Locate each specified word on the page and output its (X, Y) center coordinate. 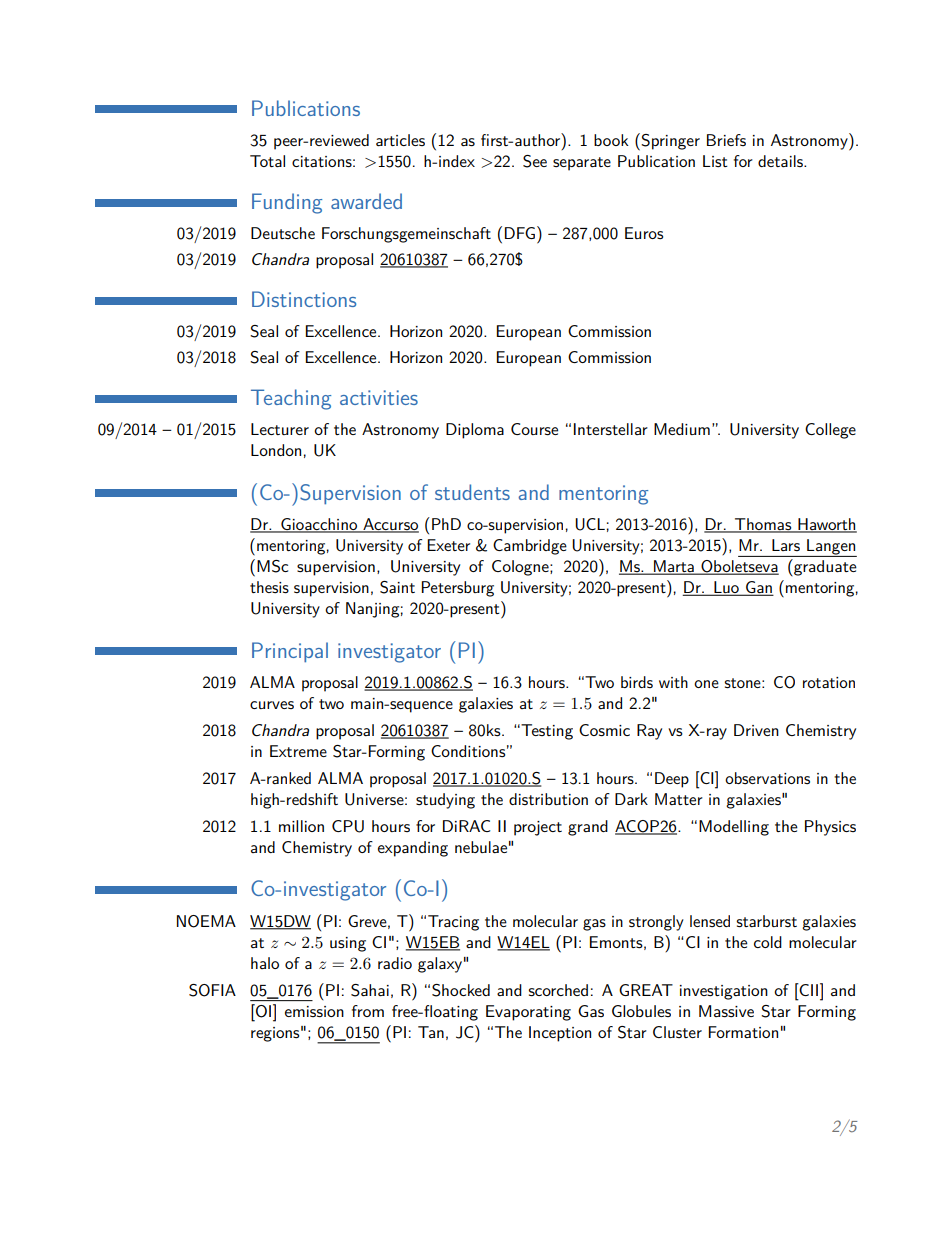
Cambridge (530, 547)
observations (767, 778)
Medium (682, 429)
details (781, 161)
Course (534, 429)
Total (267, 161)
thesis (269, 587)
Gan (759, 588)
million (301, 826)
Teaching (291, 399)
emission (314, 1011)
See (535, 161)
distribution (548, 799)
